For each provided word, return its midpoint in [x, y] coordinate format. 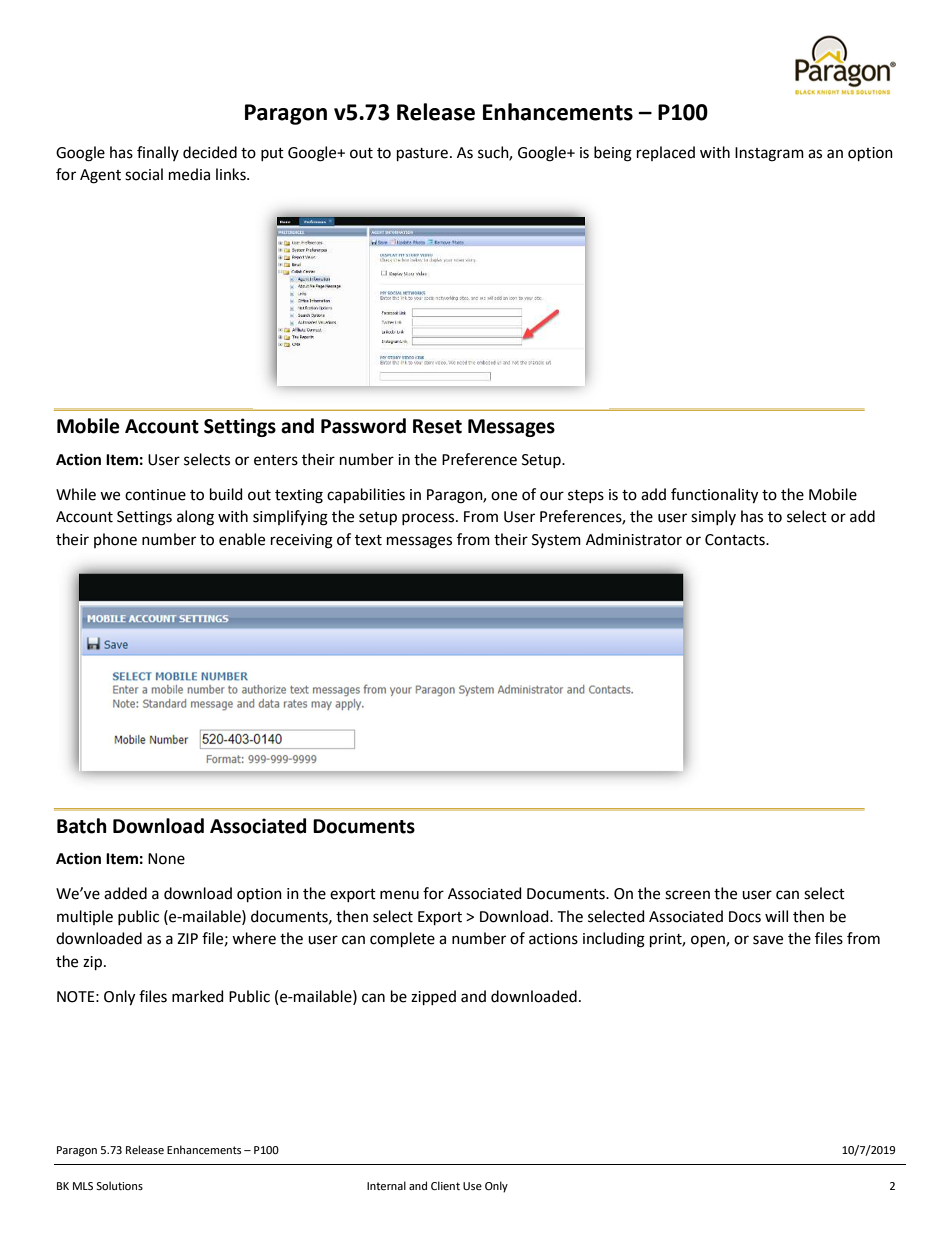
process [429, 519]
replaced [666, 153]
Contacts [736, 540]
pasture [422, 154]
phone [115, 540]
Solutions [119, 1185]
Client [445, 1185]
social [144, 174]
